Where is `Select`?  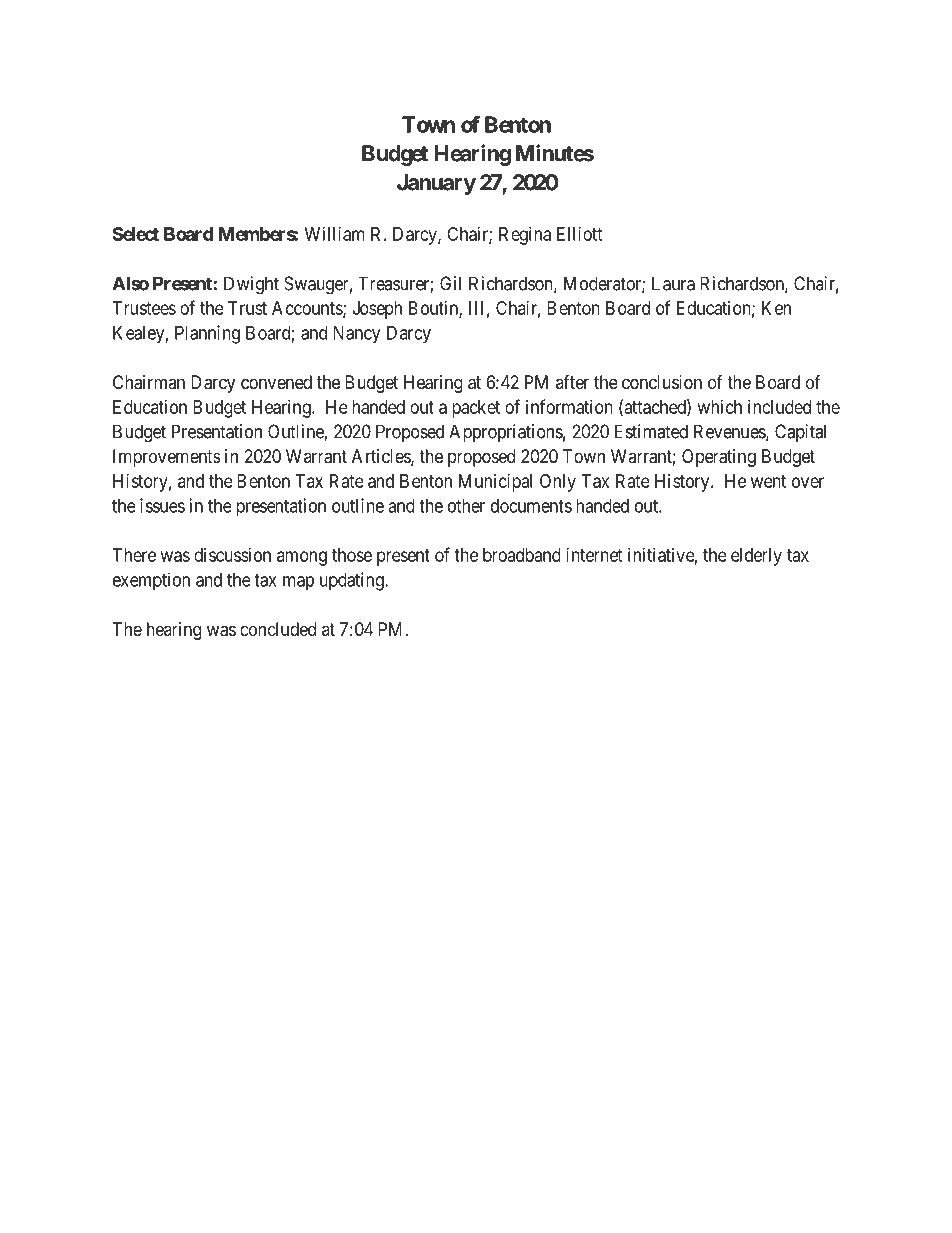 Select is located at coordinates (136, 234).
